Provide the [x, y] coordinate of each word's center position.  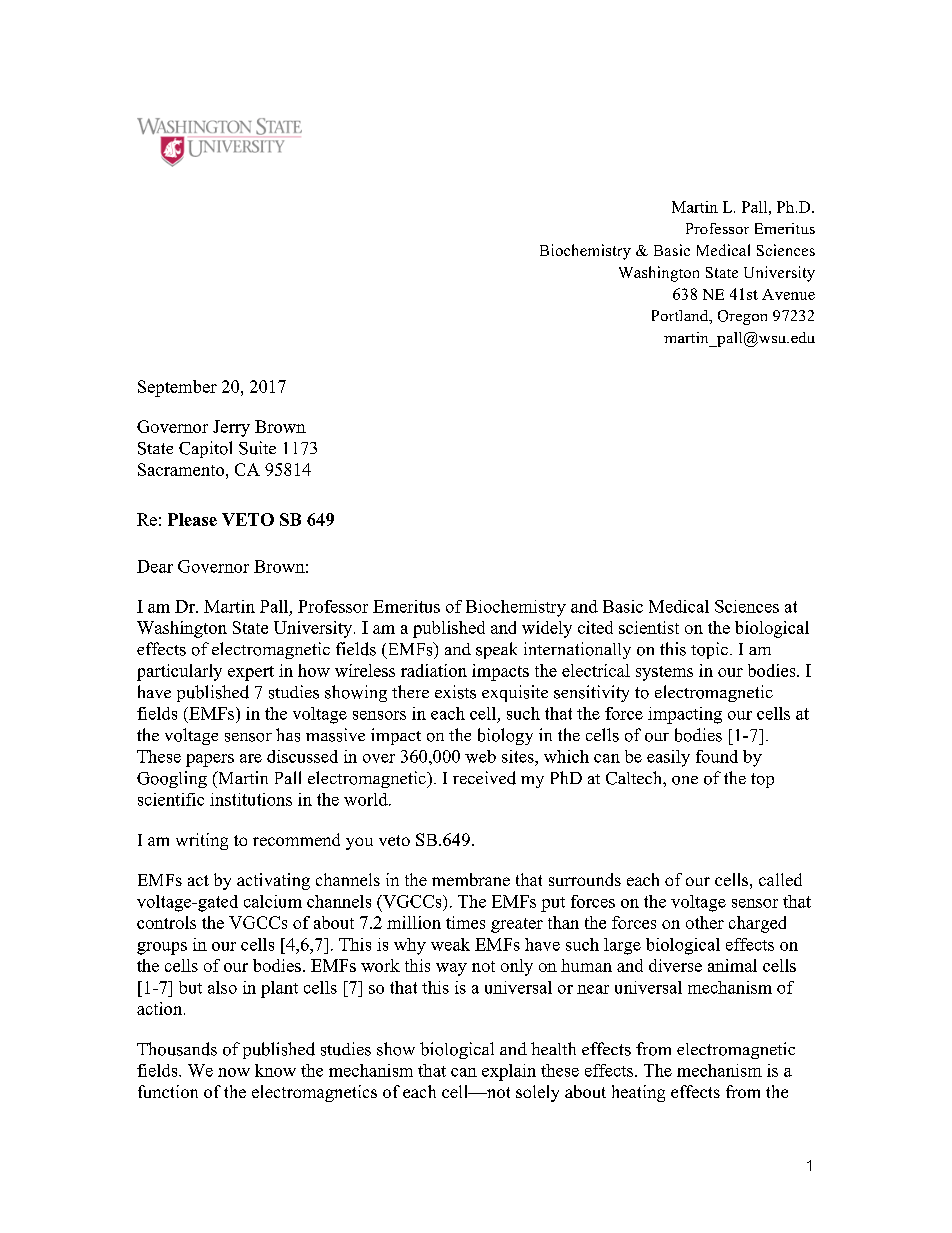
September [177, 388]
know [275, 1070]
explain [509, 1072]
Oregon [742, 317]
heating [638, 1093]
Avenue [788, 294]
